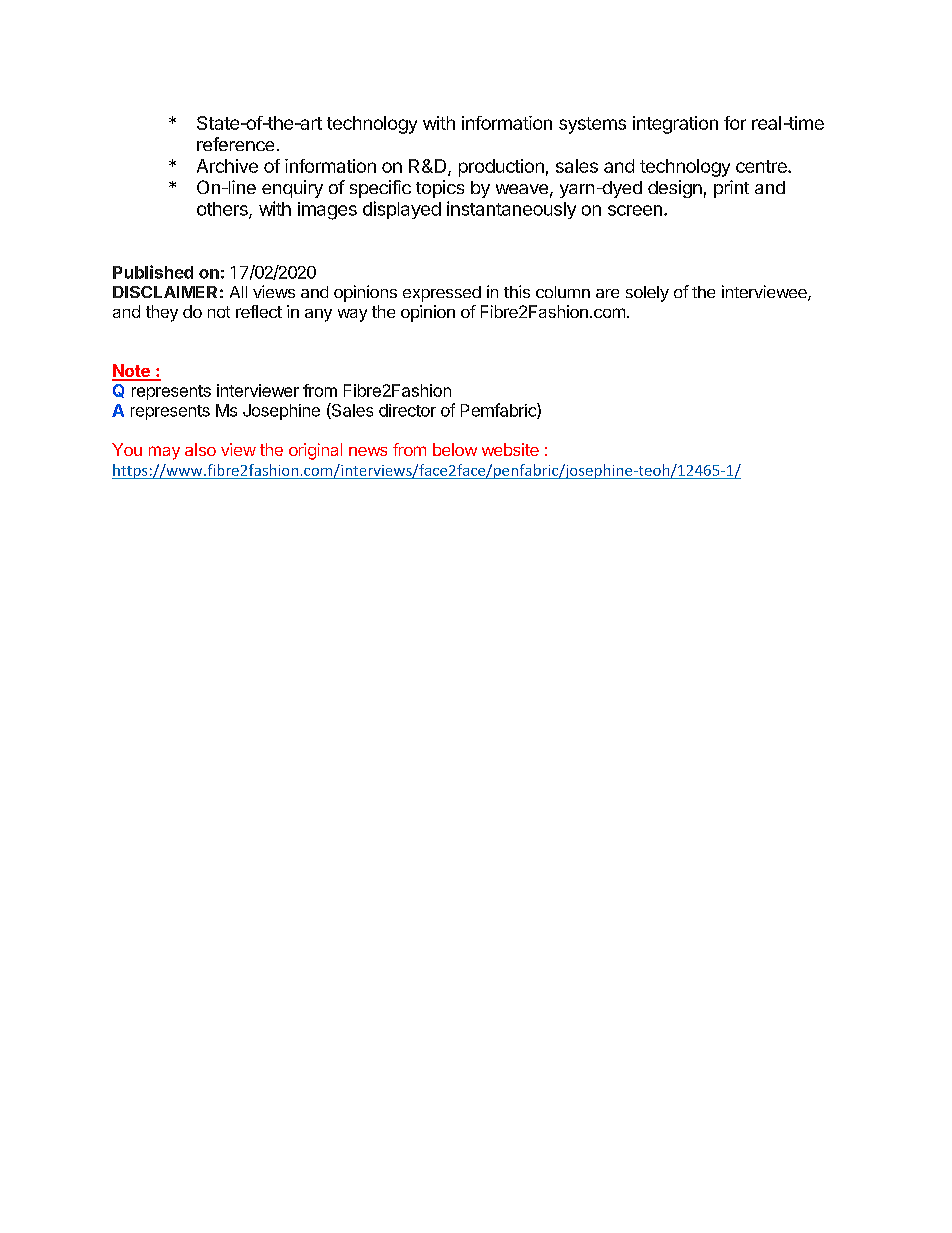 The width and height of the document is (952, 1233). Describe the element at coordinates (647, 294) in the document. I see `solely` at that location.
